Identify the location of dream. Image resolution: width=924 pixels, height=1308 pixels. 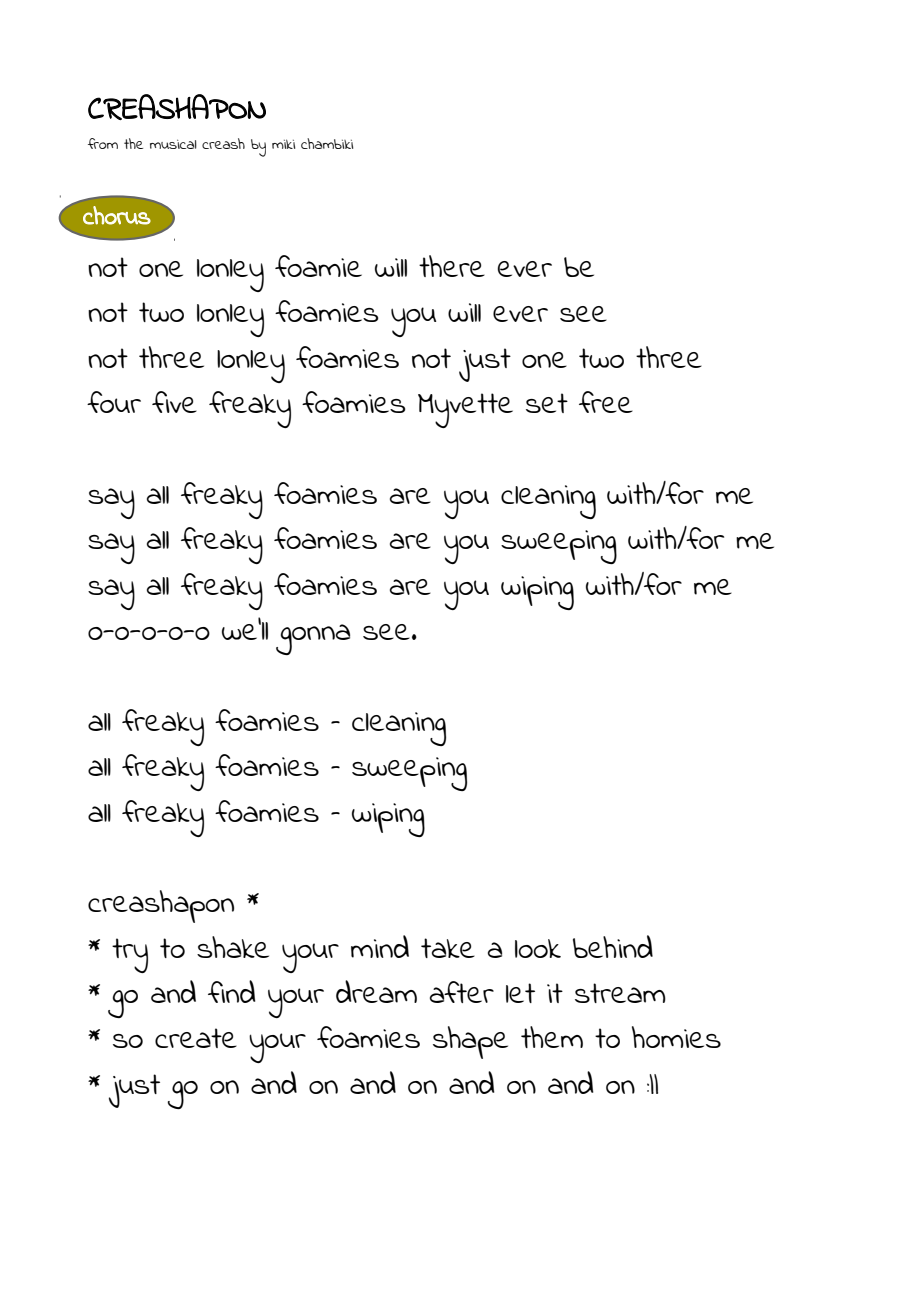
(376, 991).
